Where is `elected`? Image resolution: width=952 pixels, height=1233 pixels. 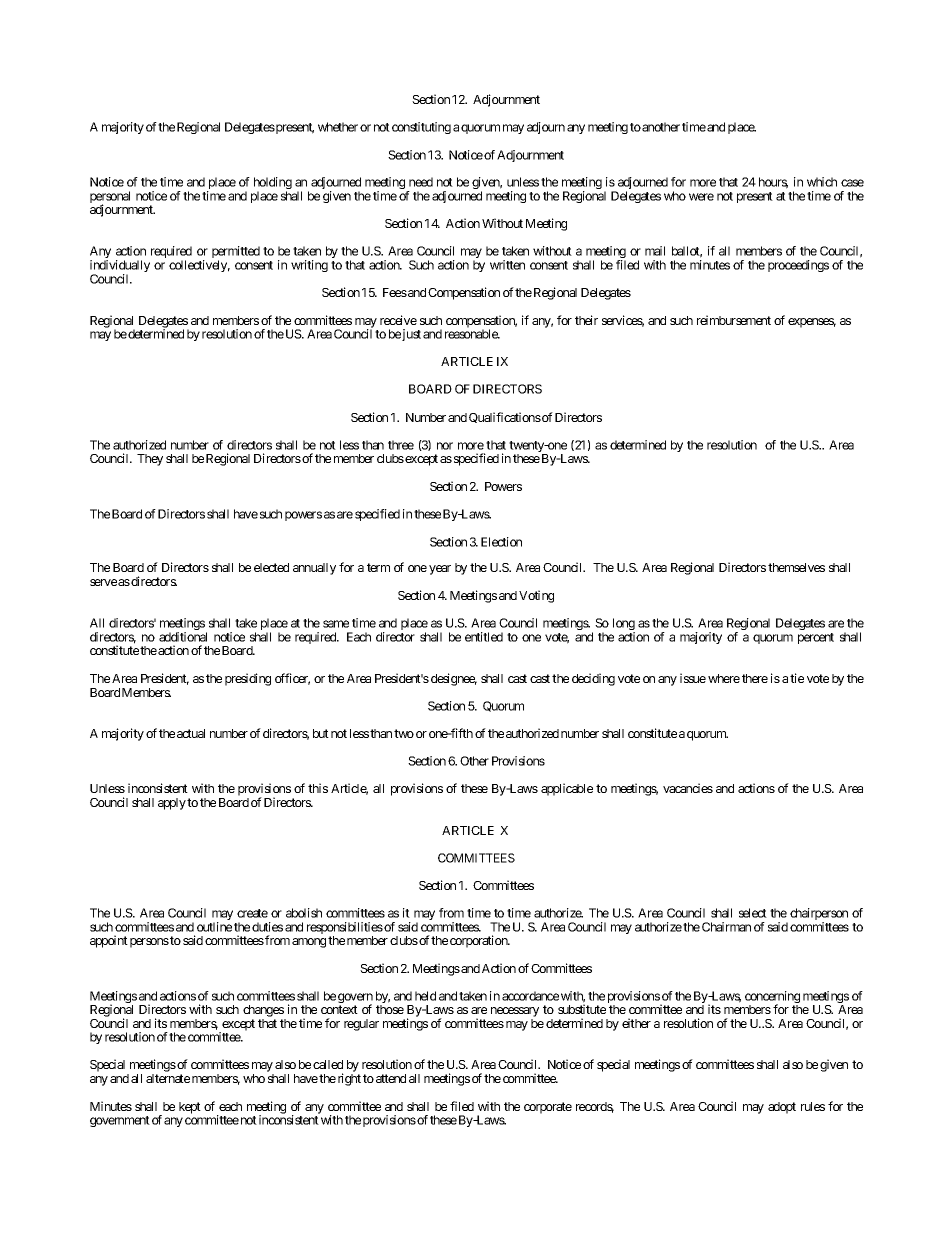
elected is located at coordinates (271, 567).
